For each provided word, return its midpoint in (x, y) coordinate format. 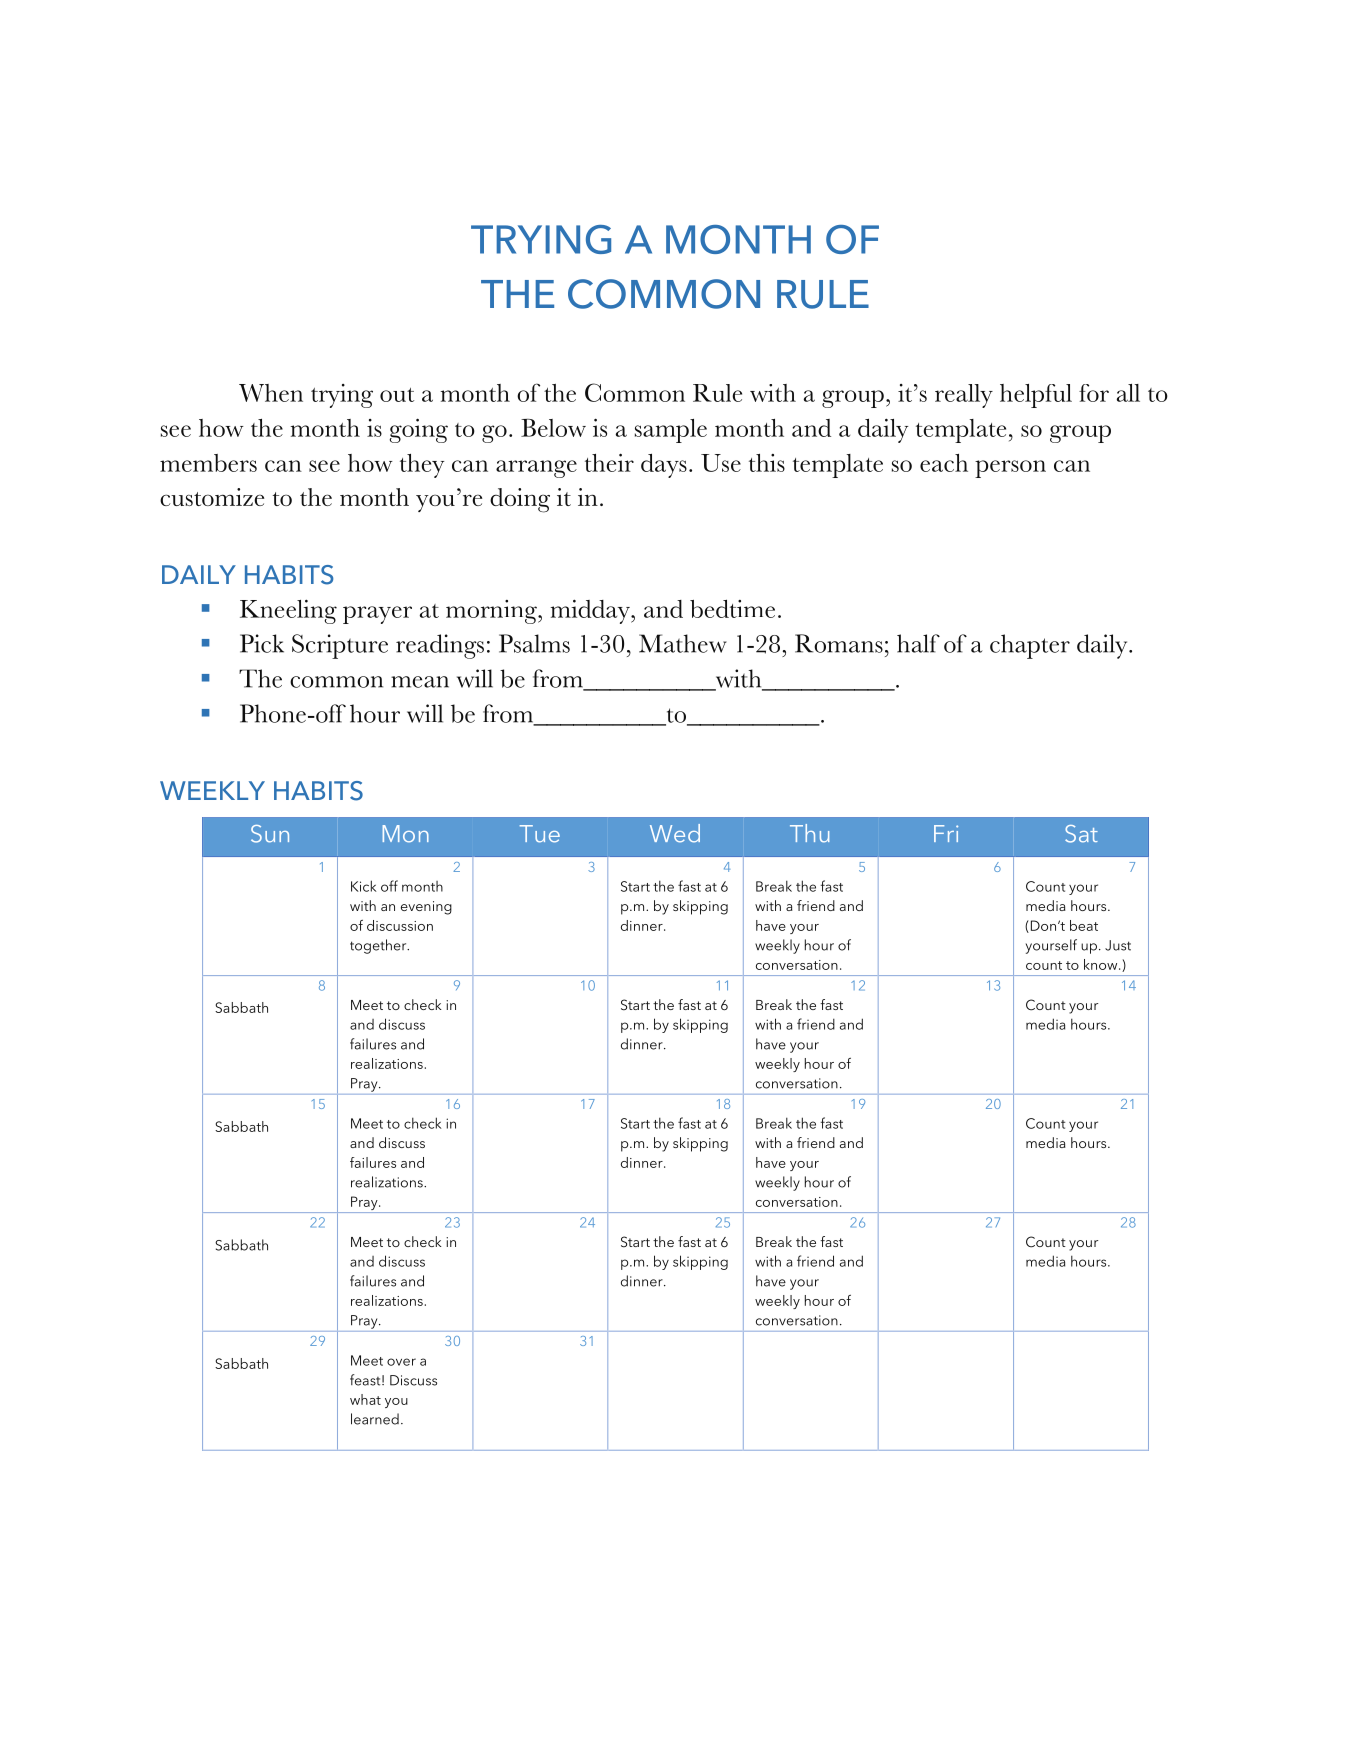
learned (375, 1419)
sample (671, 431)
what (365, 1399)
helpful (1036, 396)
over (401, 1362)
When (271, 393)
